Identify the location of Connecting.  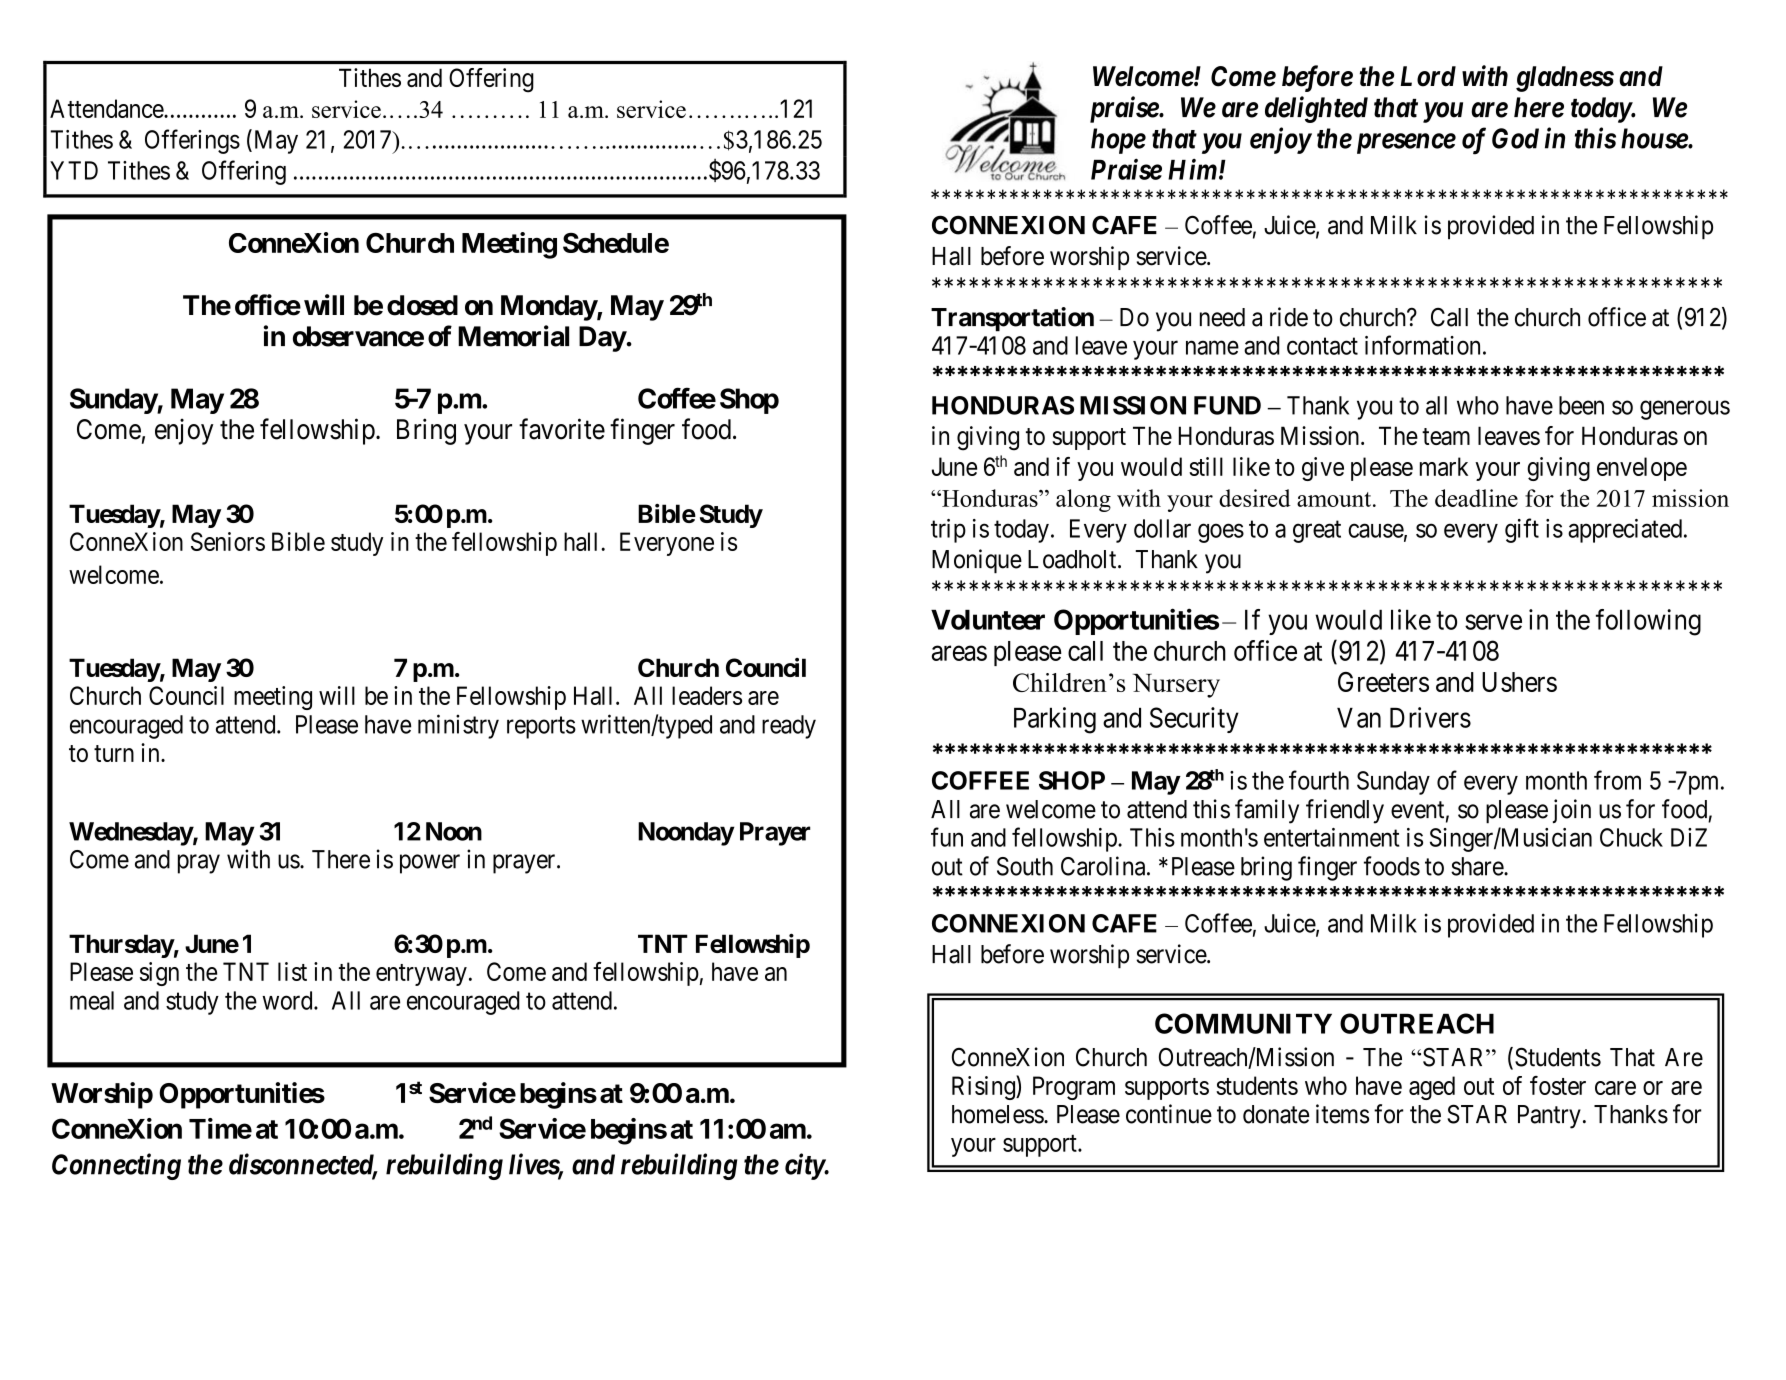
(116, 1166).
